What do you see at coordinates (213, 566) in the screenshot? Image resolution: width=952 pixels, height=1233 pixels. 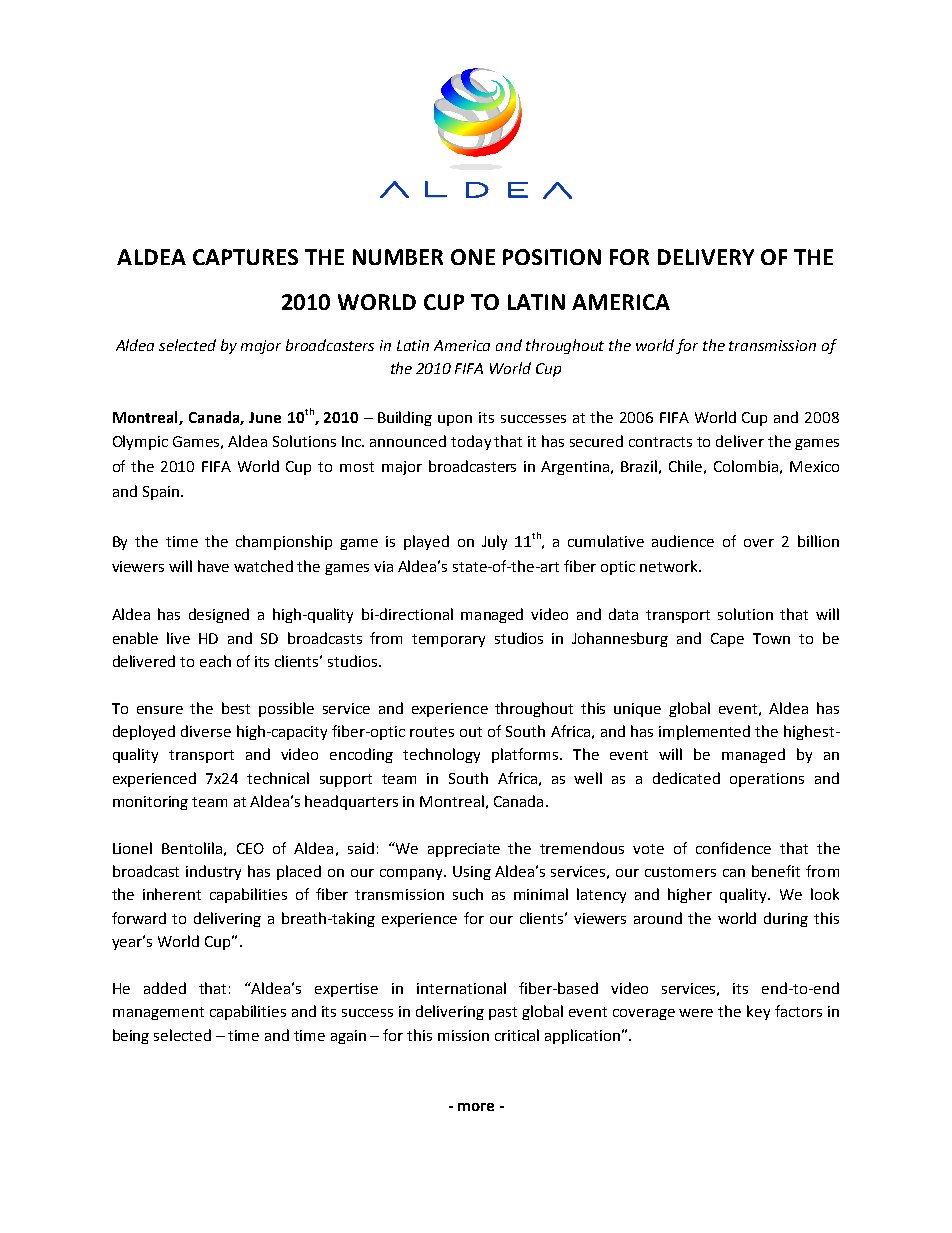 I see `have` at bounding box center [213, 566].
